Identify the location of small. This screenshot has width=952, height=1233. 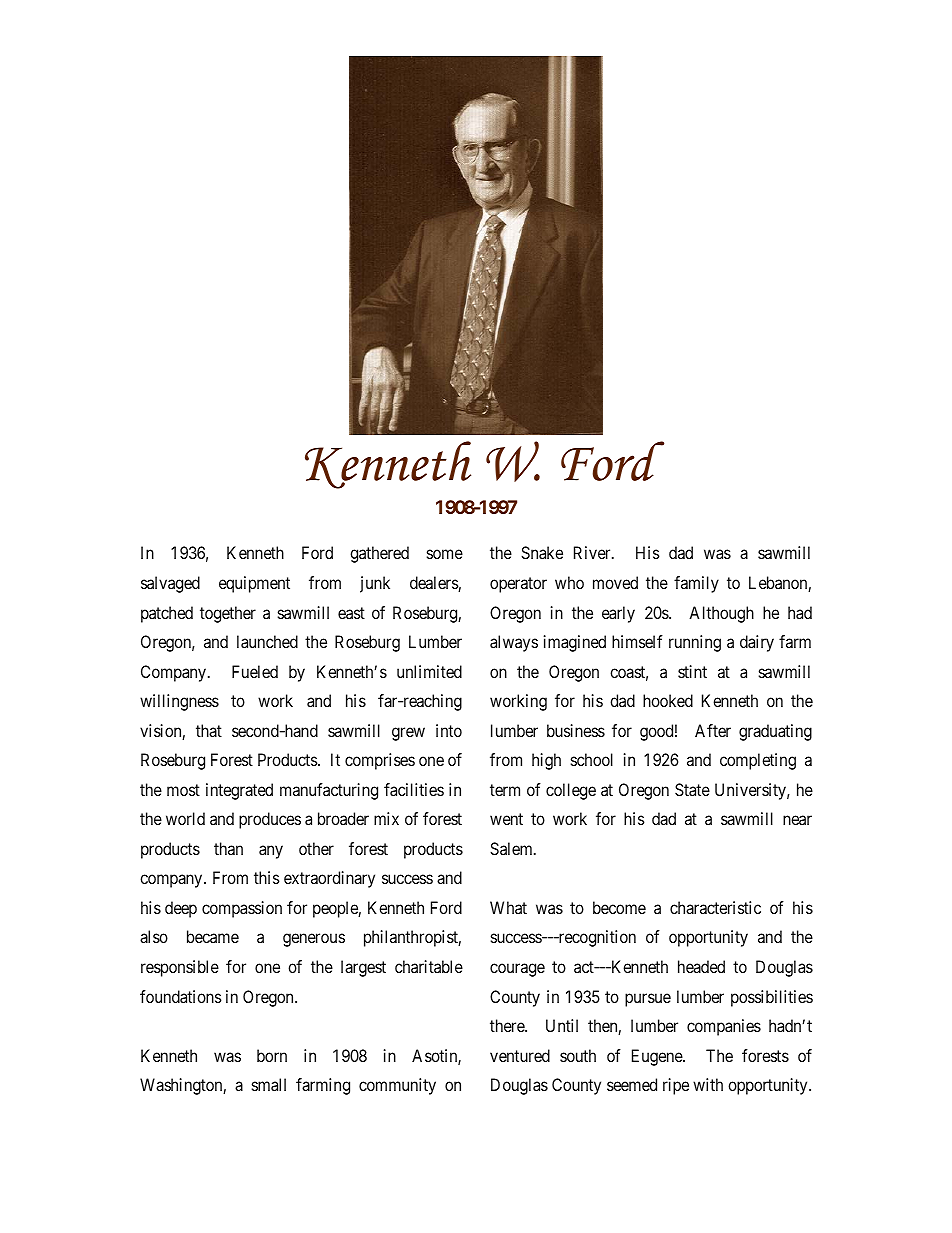
(269, 1084).
